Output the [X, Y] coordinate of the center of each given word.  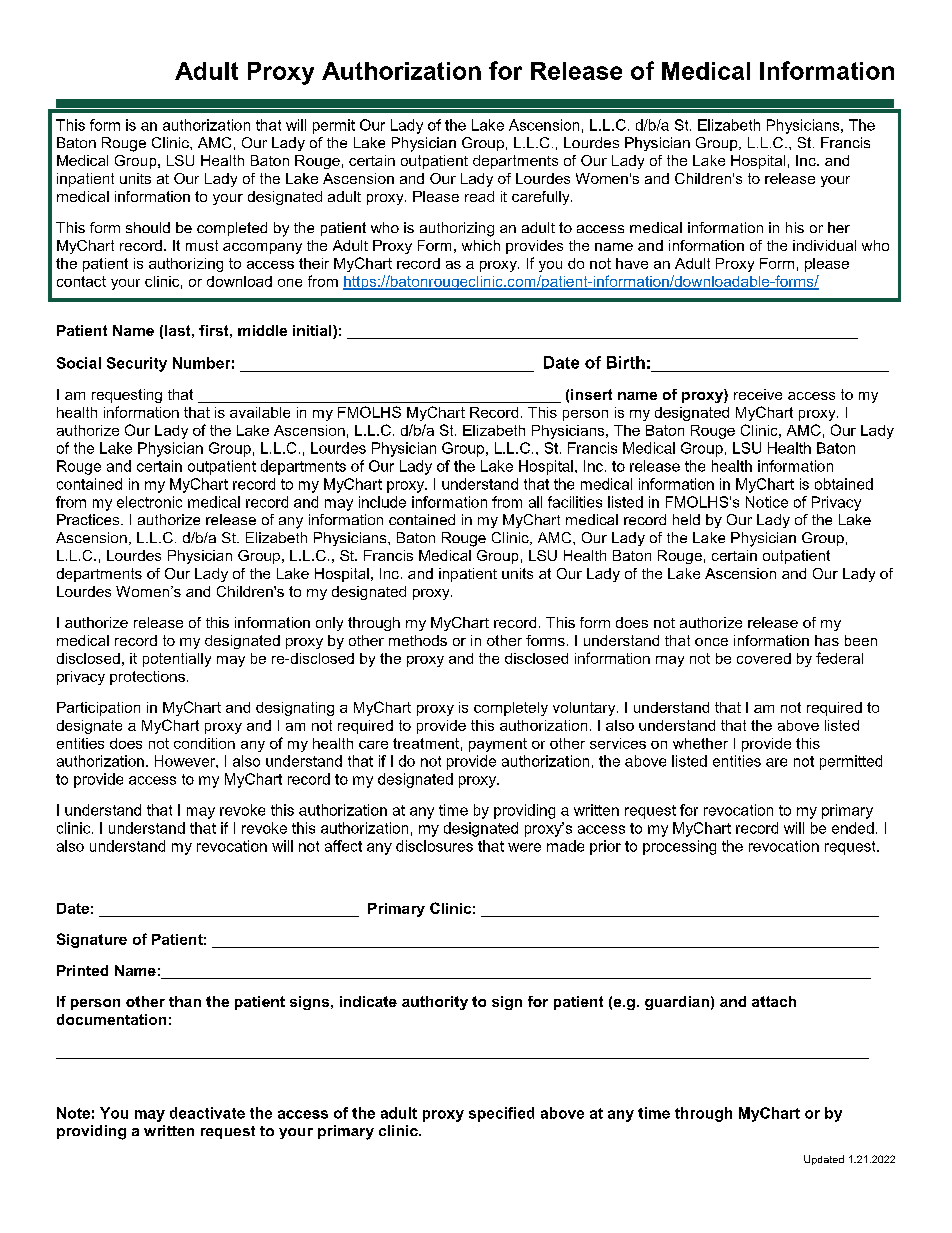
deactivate [207, 1113]
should [148, 227]
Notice [767, 502]
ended [853, 828]
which [481, 245]
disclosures [434, 846]
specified [501, 1114]
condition [204, 743]
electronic [149, 502]
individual [824, 245]
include [382, 502]
